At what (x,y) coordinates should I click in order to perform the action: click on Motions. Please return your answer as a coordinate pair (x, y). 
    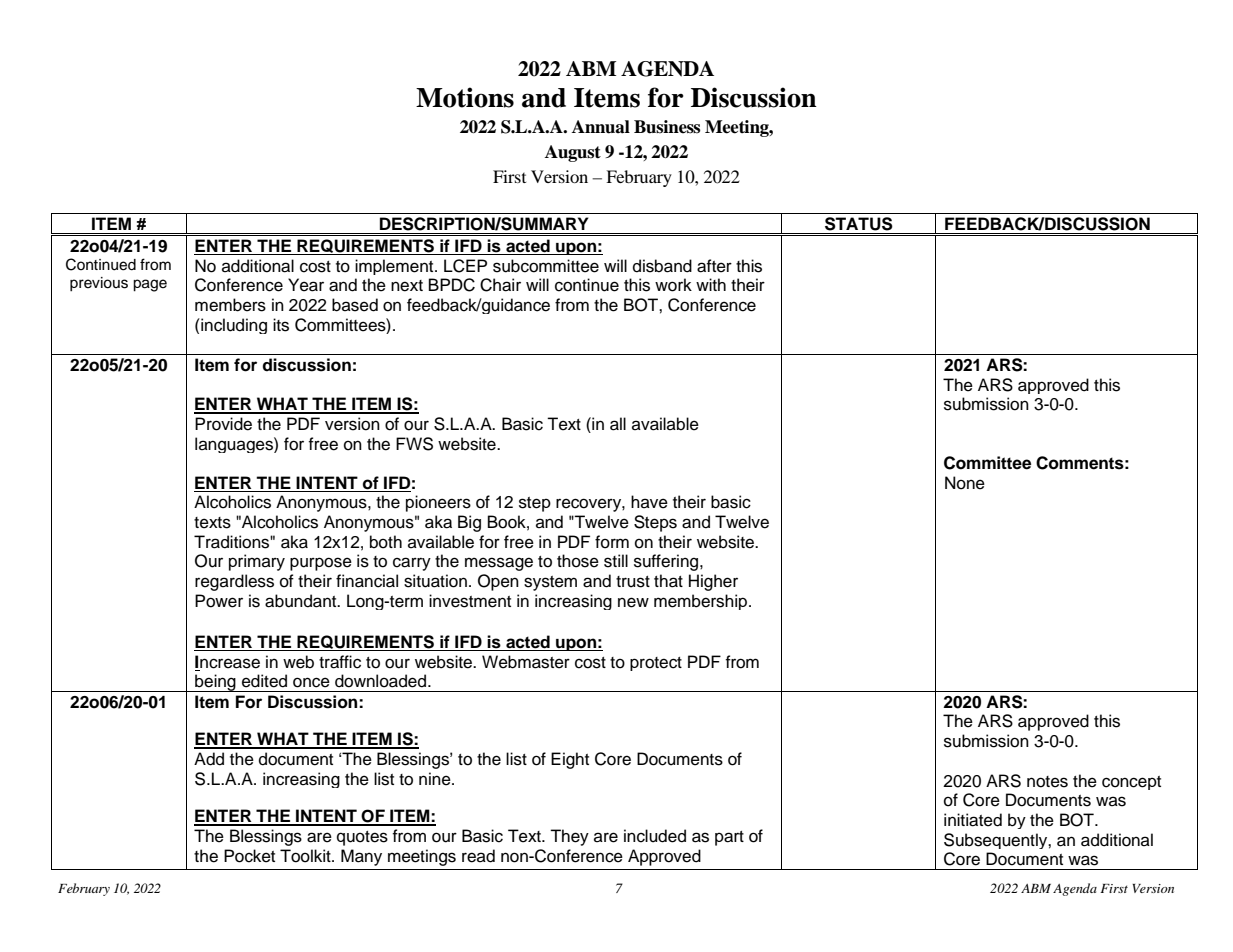
    Looking at the image, I should click on (465, 97).
